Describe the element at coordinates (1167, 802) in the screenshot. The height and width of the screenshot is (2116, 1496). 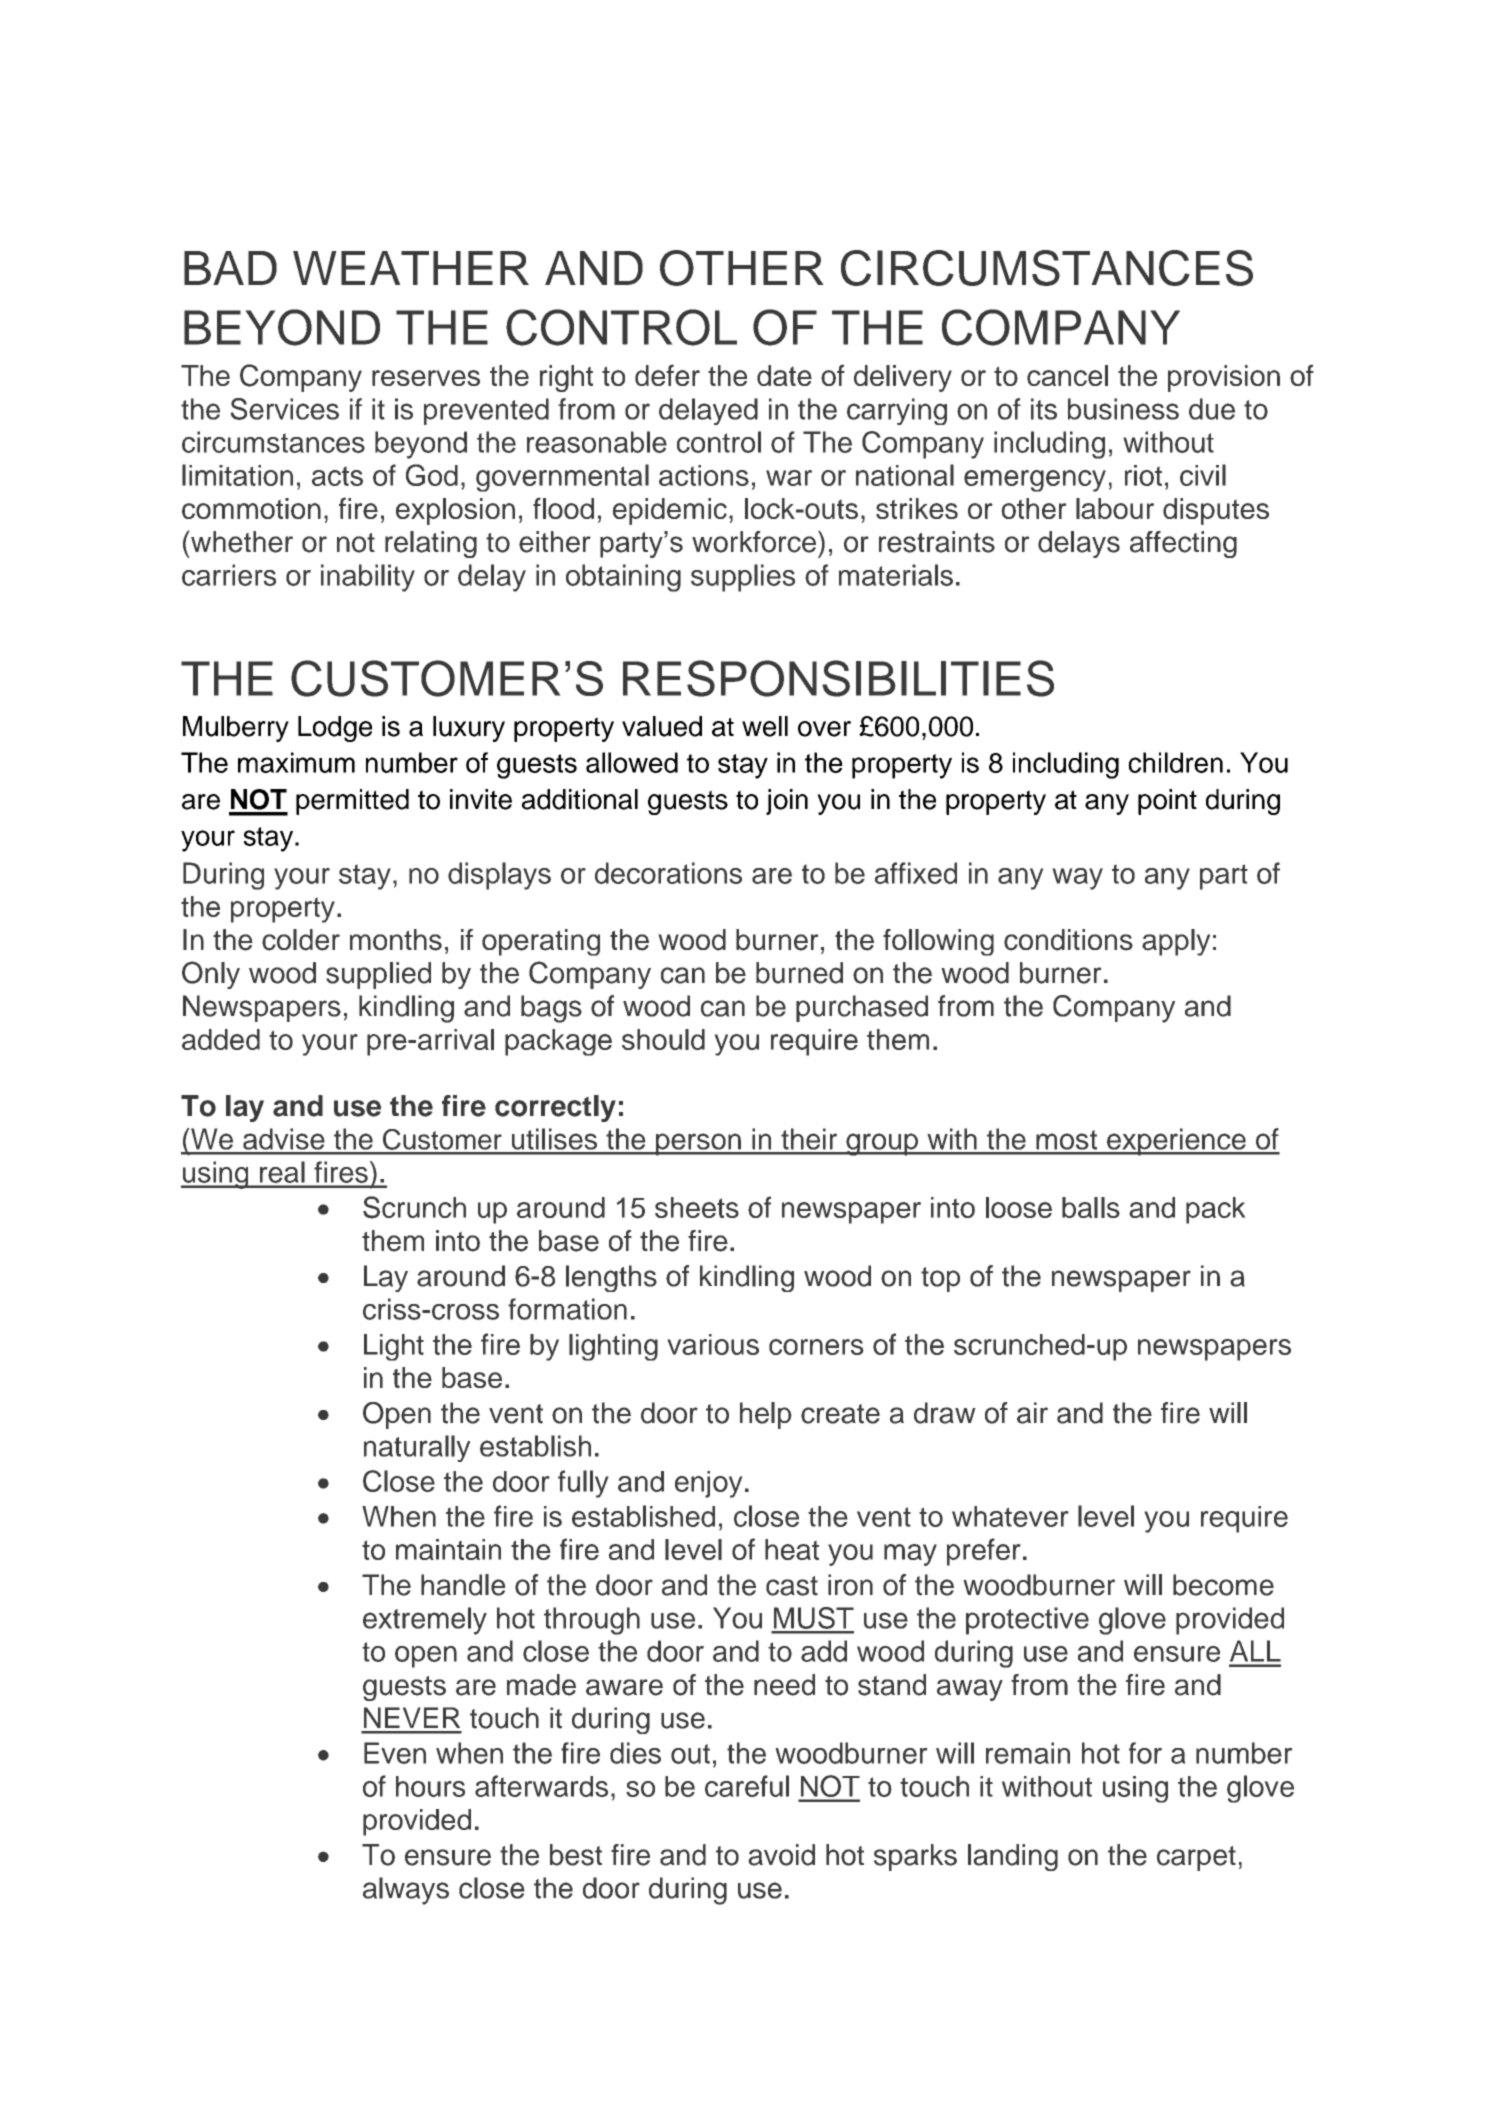
I see `point` at that location.
